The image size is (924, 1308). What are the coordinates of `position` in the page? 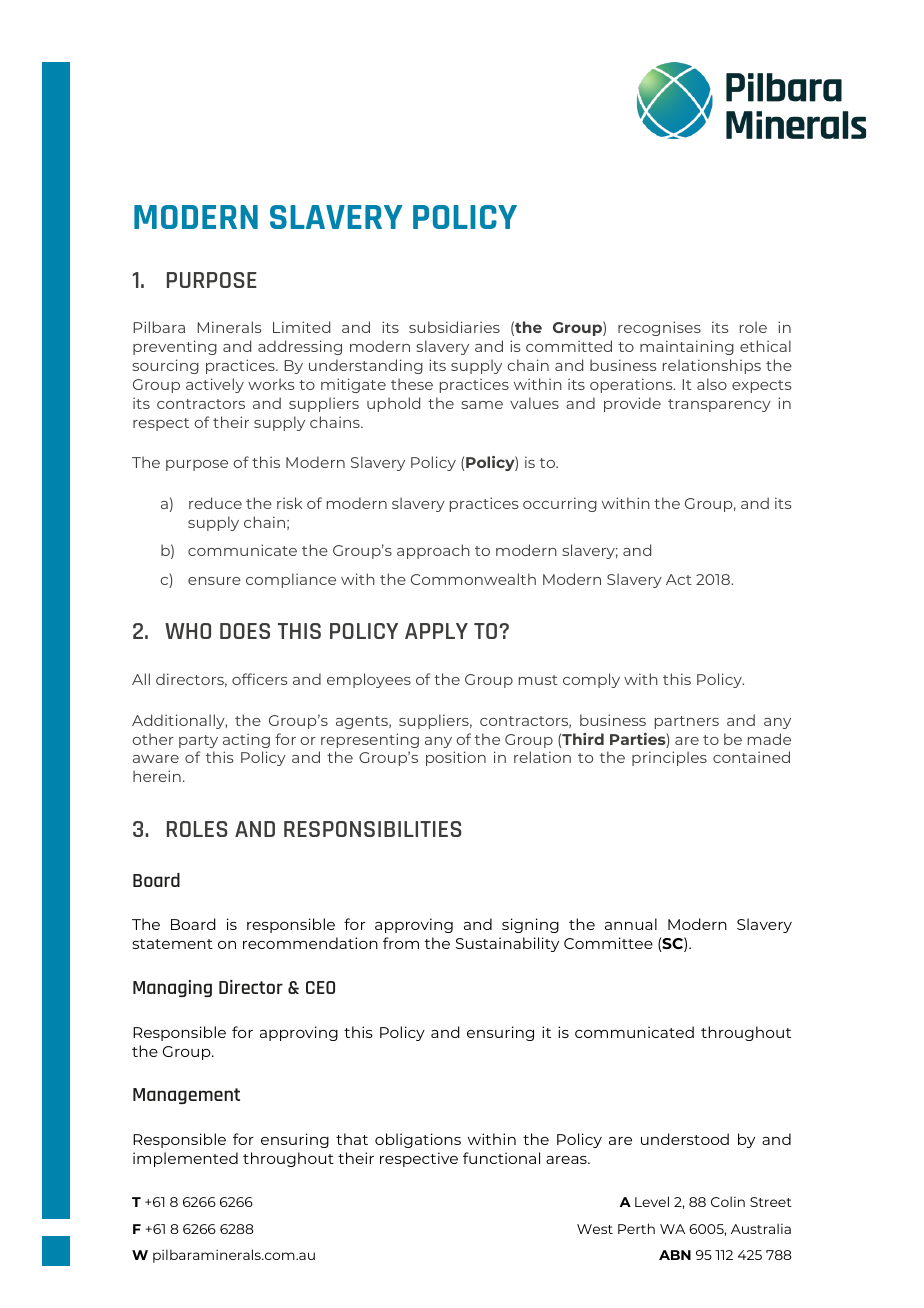 It's located at (456, 758).
